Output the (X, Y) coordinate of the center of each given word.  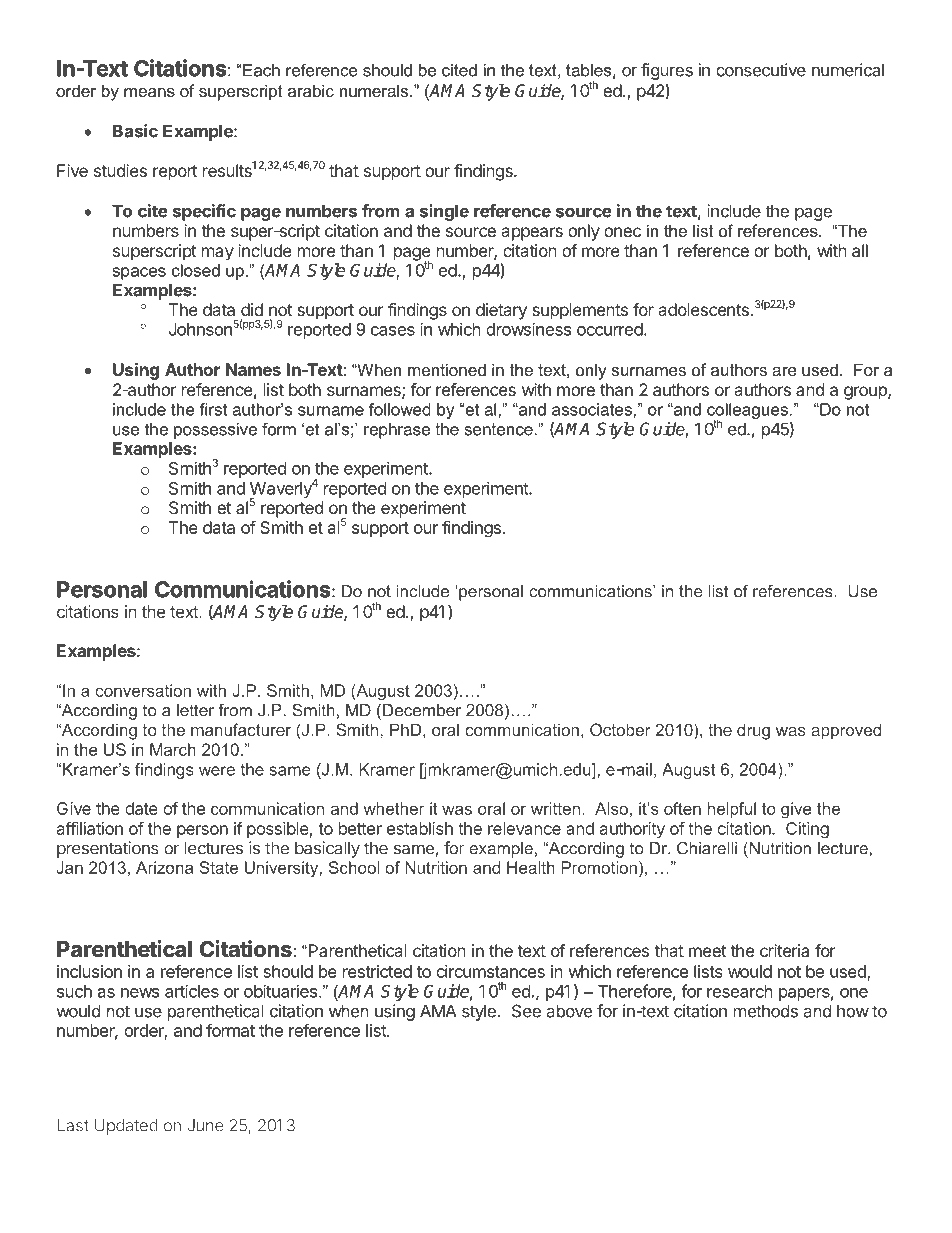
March (173, 749)
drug (753, 731)
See (526, 1011)
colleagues (747, 412)
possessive (215, 431)
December (422, 710)
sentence (499, 429)
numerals (375, 90)
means (149, 92)
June (205, 1125)
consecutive (761, 70)
